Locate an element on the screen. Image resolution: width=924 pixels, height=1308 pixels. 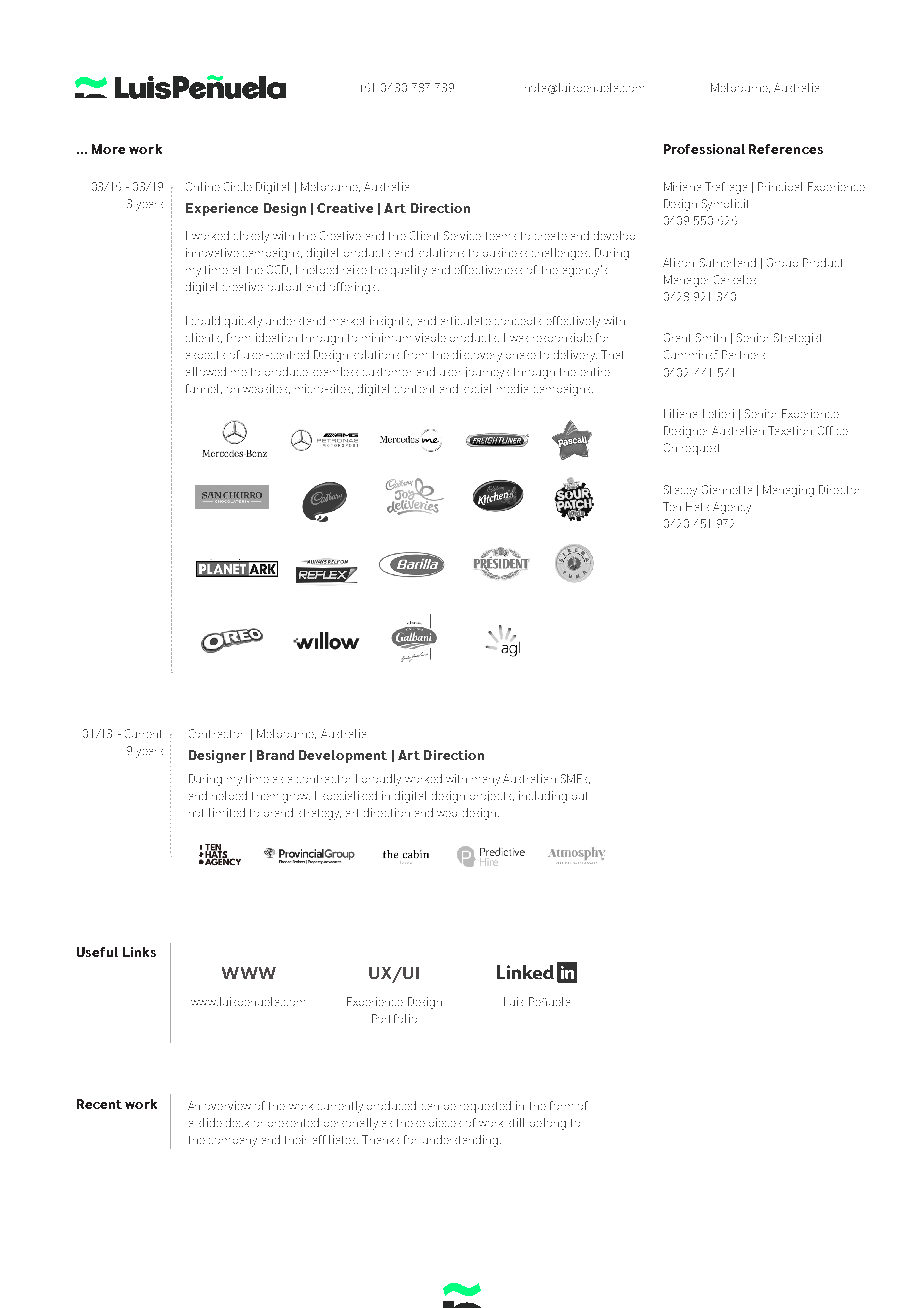
Stacey is located at coordinates (680, 491).
